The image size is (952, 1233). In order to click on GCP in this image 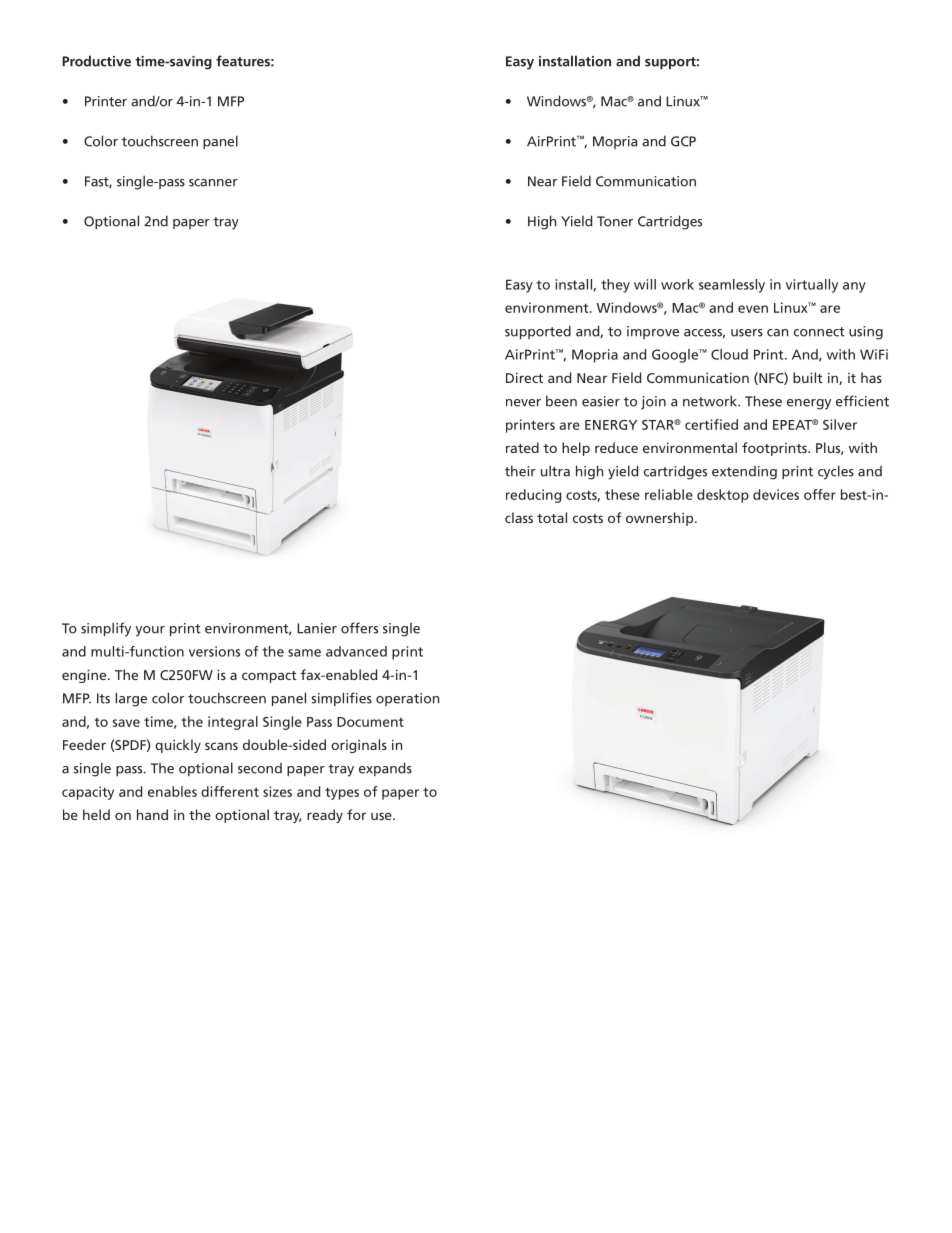, I will do `click(683, 141)`.
